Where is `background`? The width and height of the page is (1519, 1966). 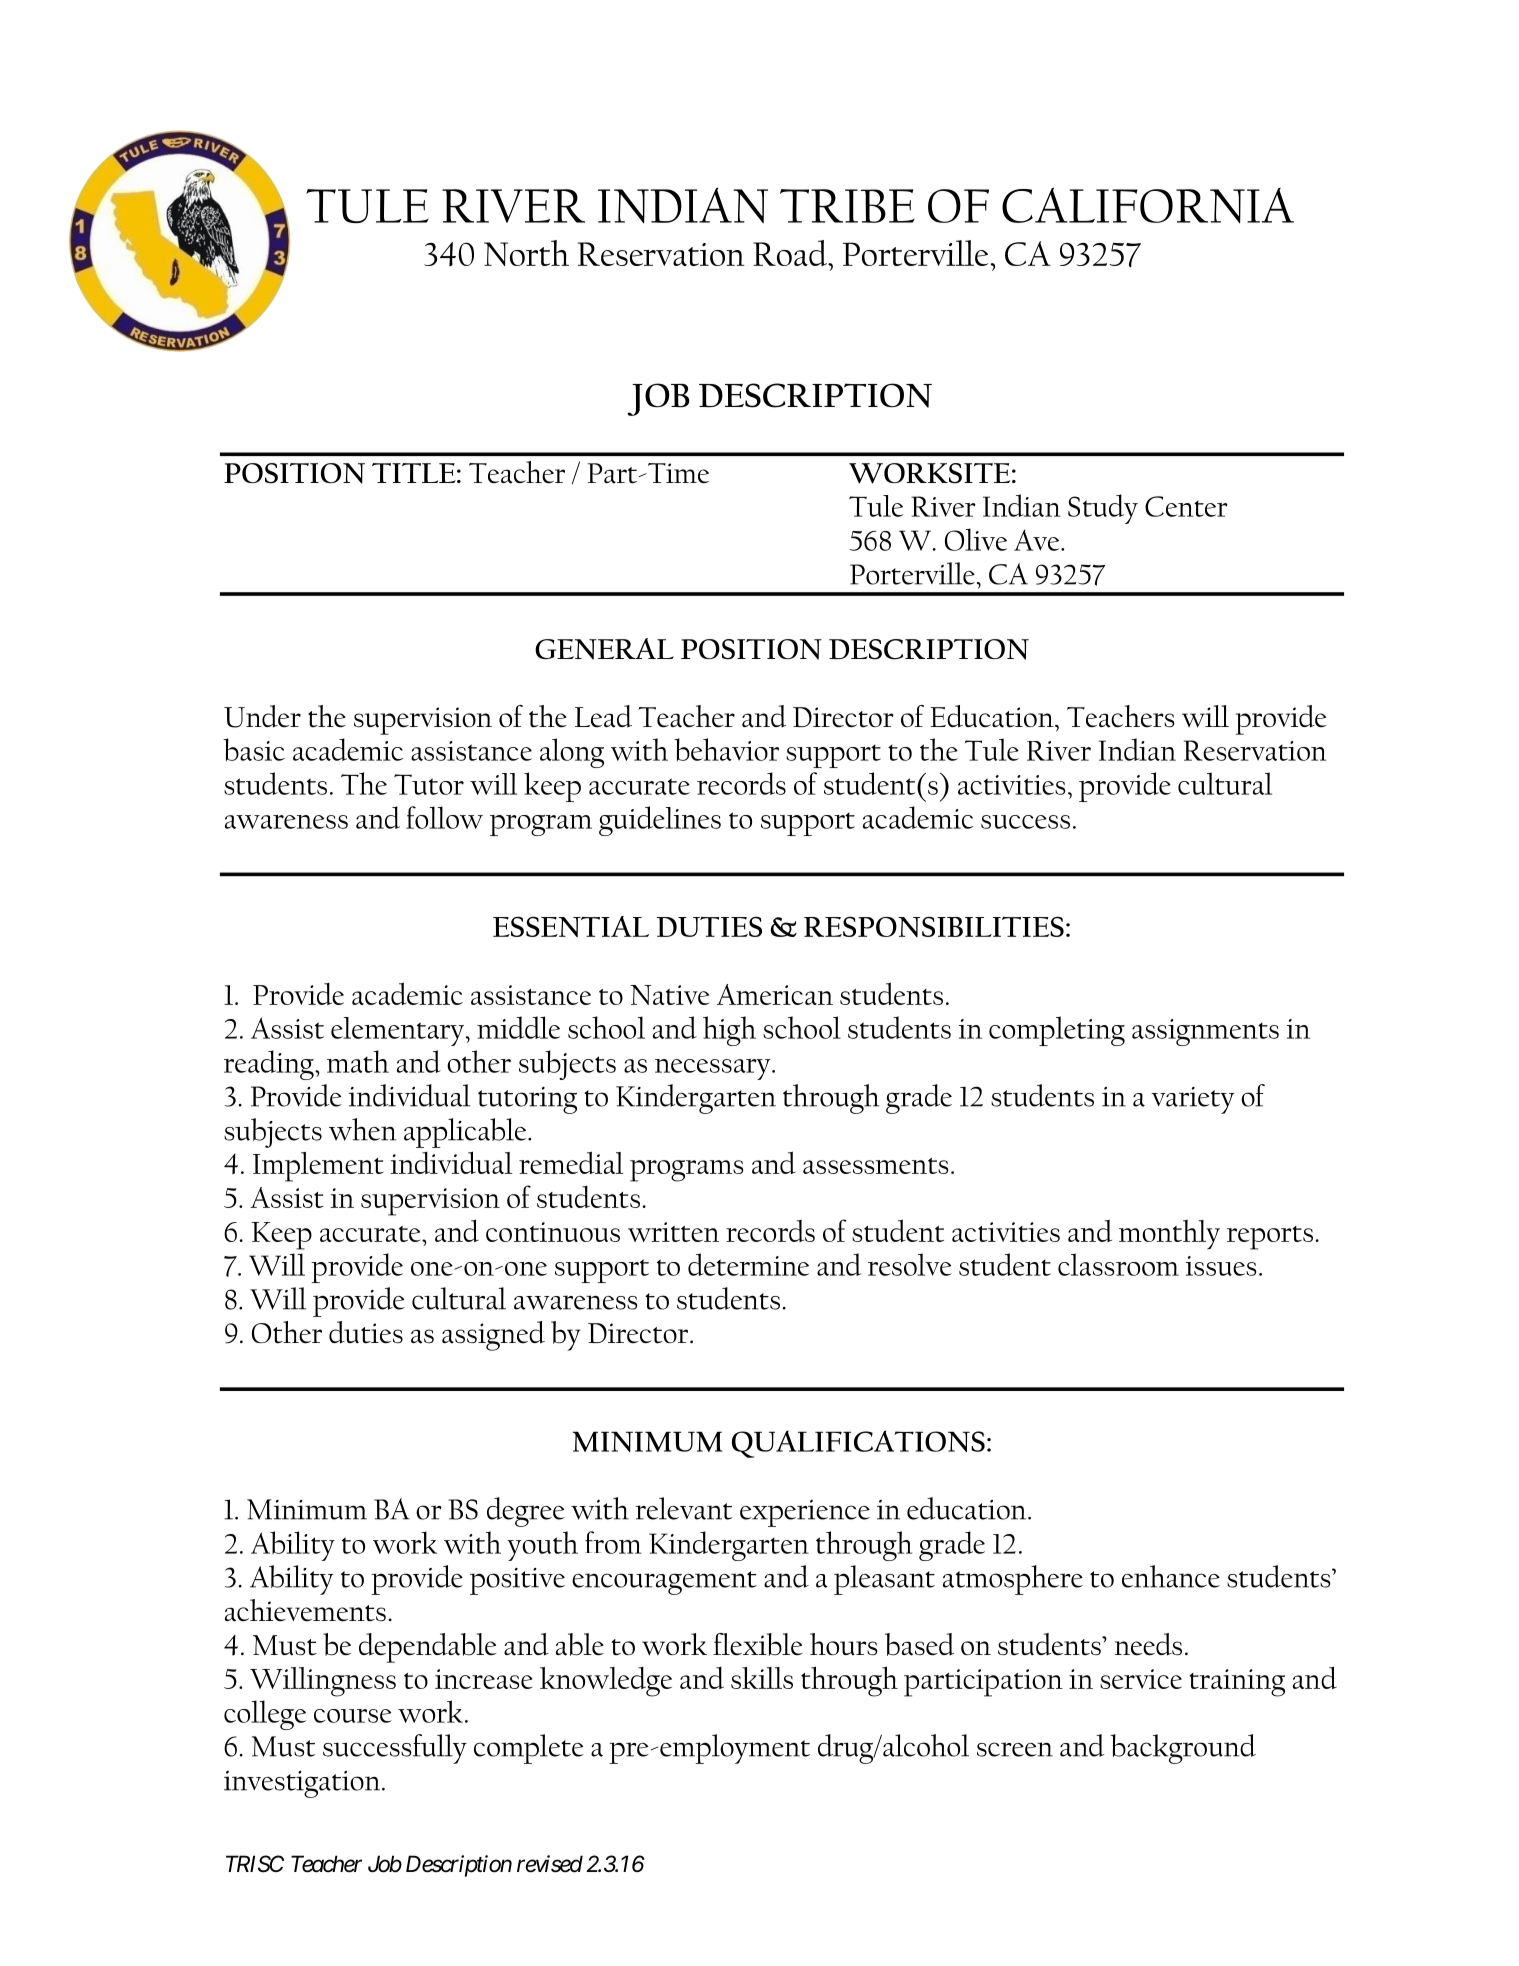
background is located at coordinates (1183, 1749).
